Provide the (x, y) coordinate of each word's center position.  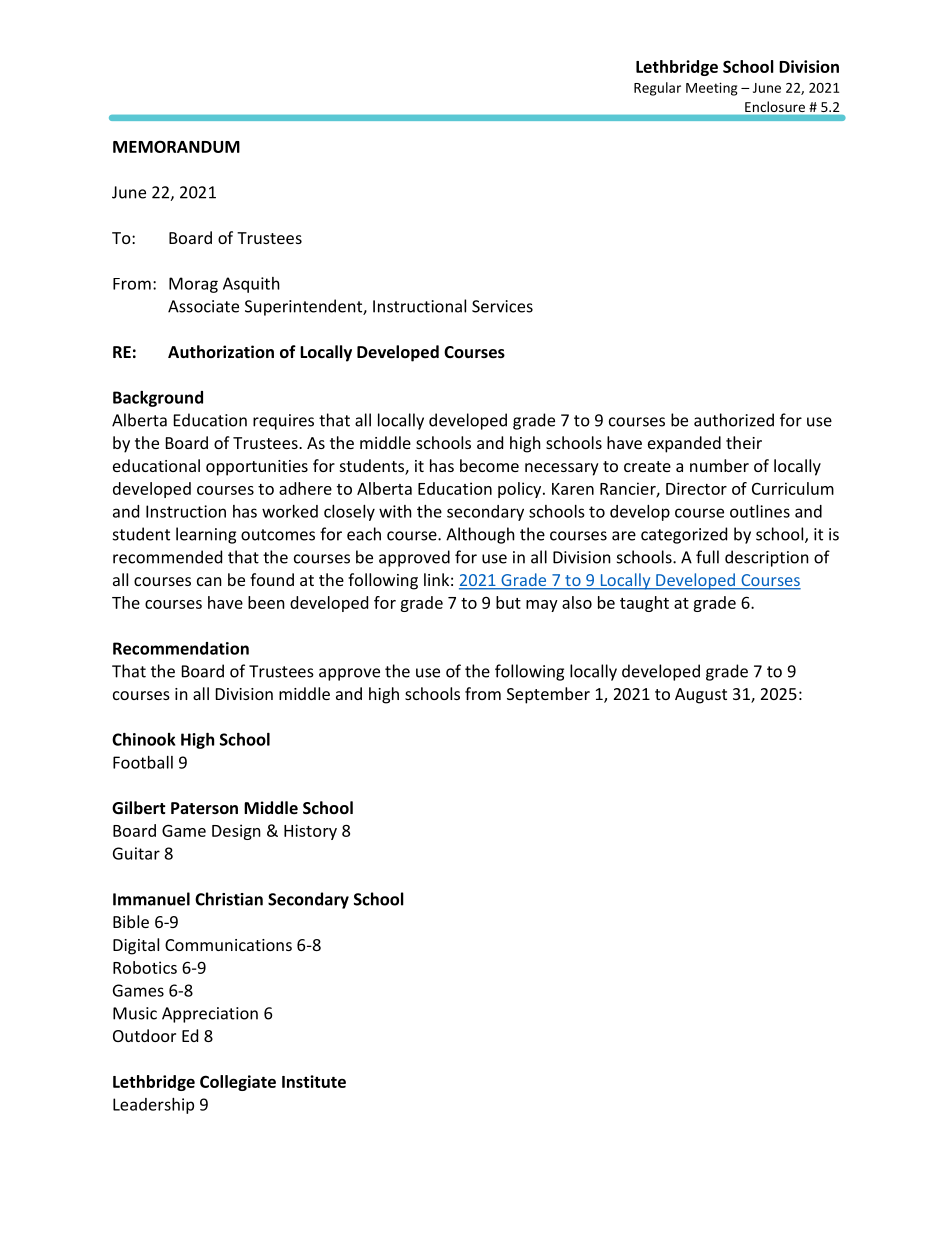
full (707, 557)
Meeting (712, 89)
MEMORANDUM (176, 146)
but (508, 602)
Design (236, 832)
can (209, 581)
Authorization (221, 351)
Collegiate (238, 1083)
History (310, 832)
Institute (314, 1081)
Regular (657, 89)
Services (502, 306)
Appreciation (210, 1015)
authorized (734, 420)
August (701, 696)
